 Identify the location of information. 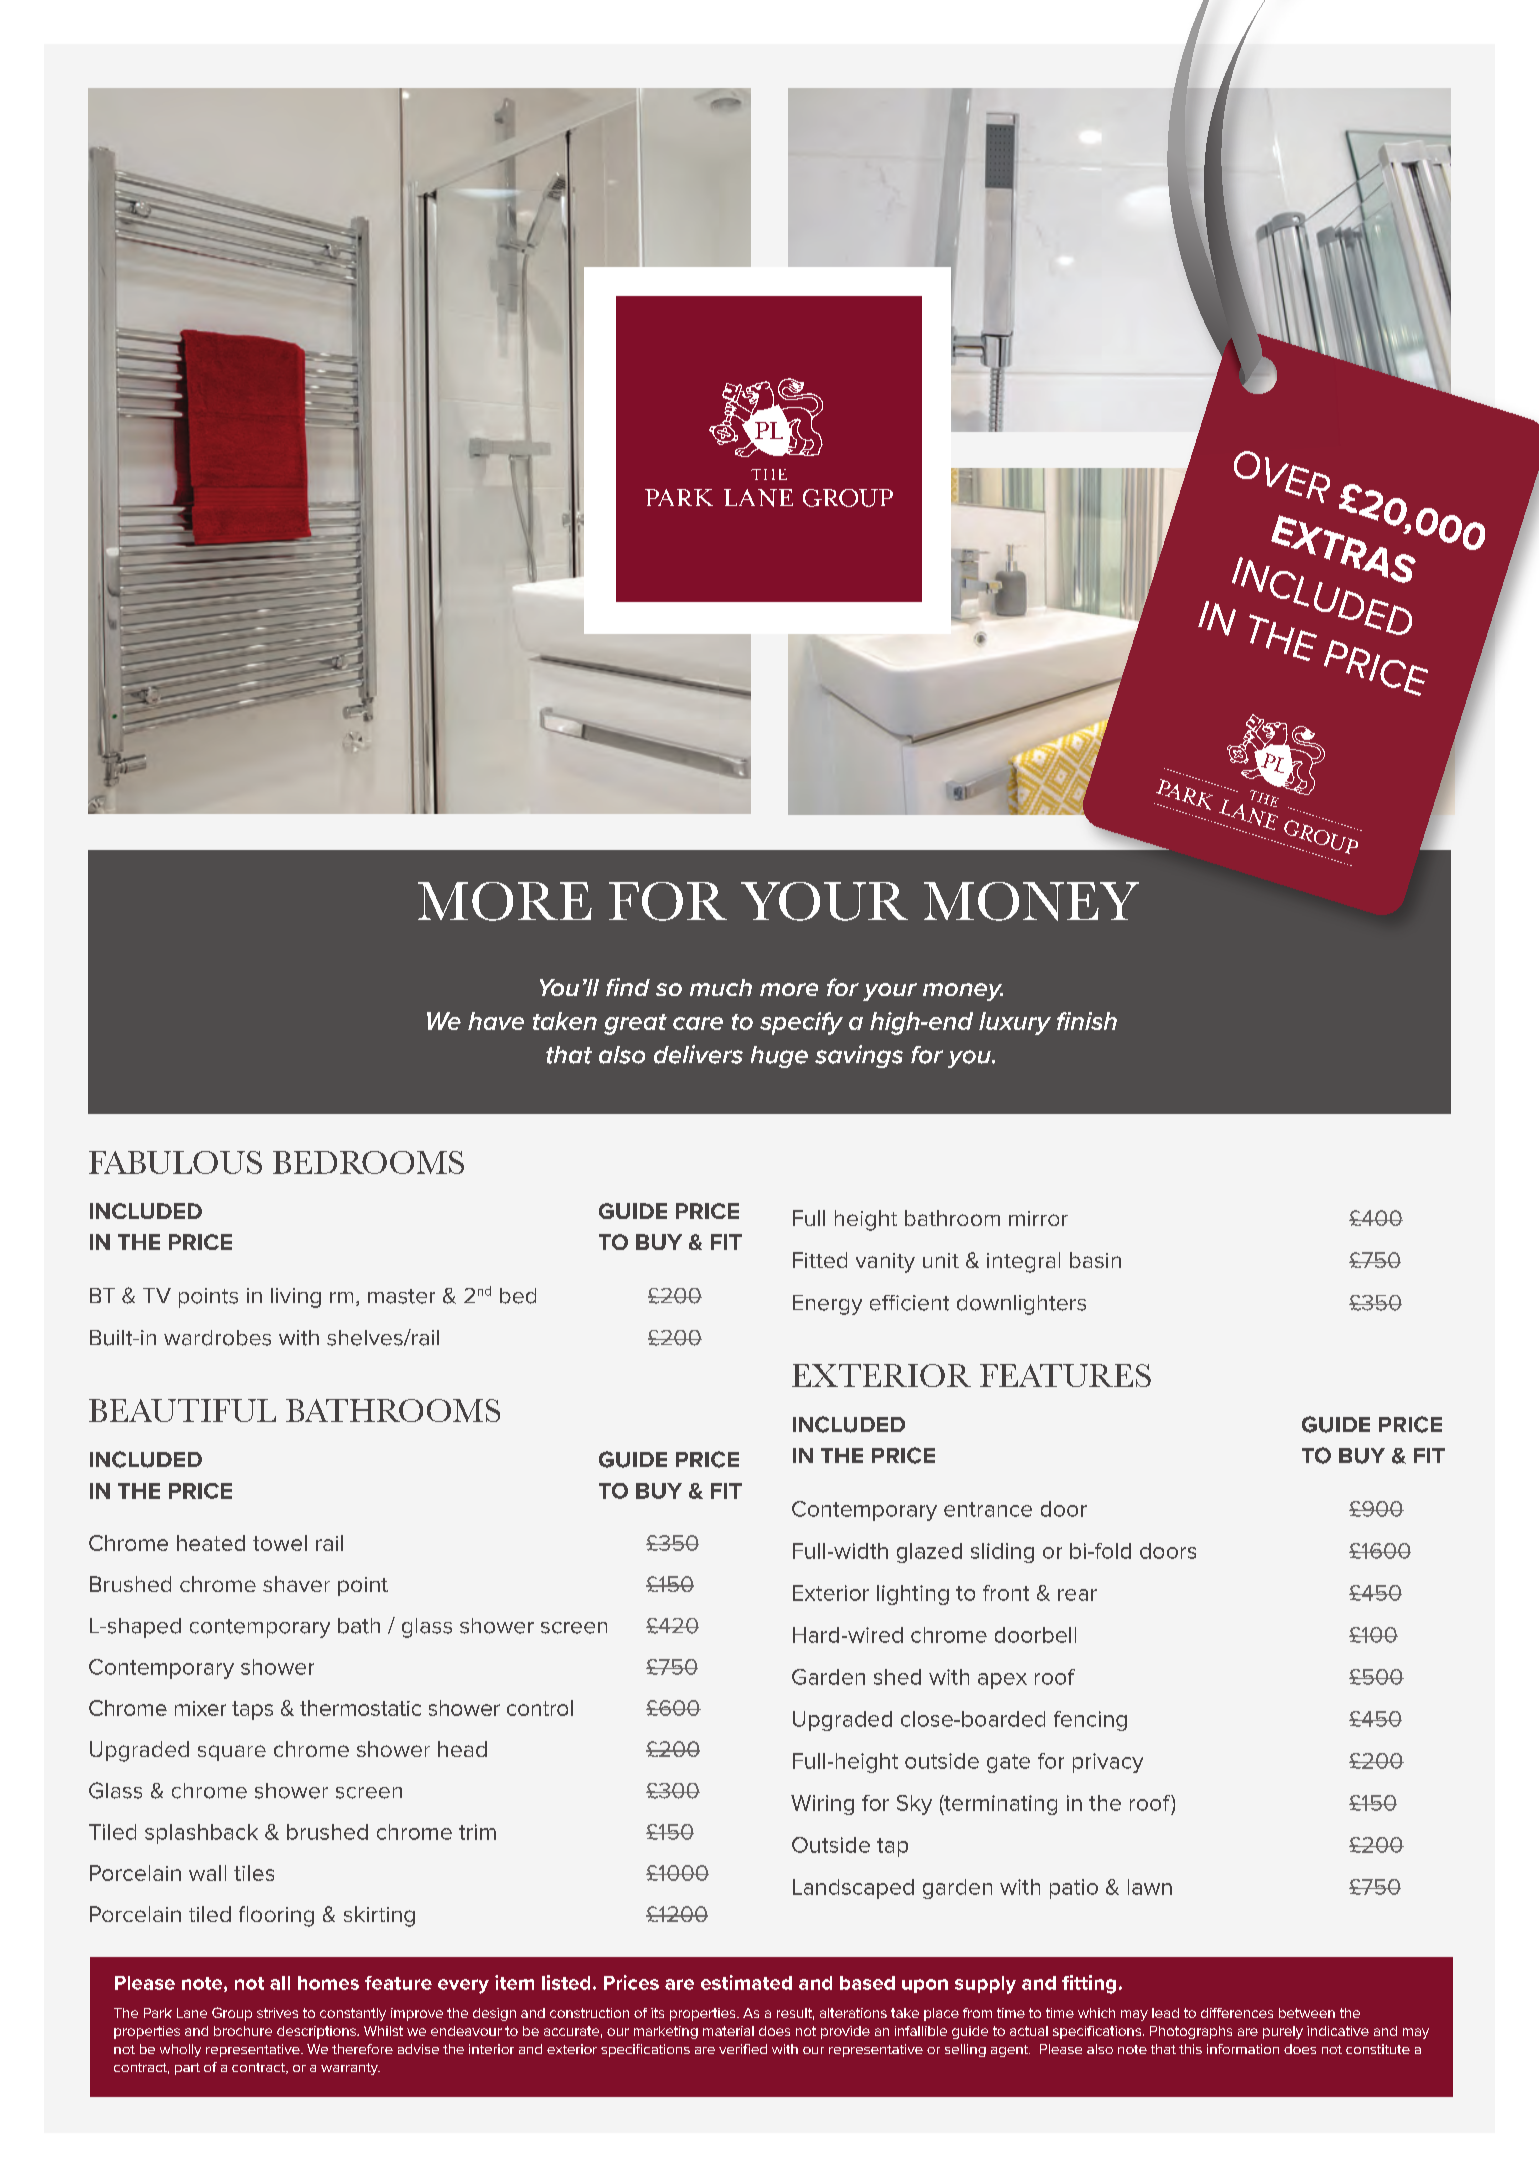
(1243, 2049).
